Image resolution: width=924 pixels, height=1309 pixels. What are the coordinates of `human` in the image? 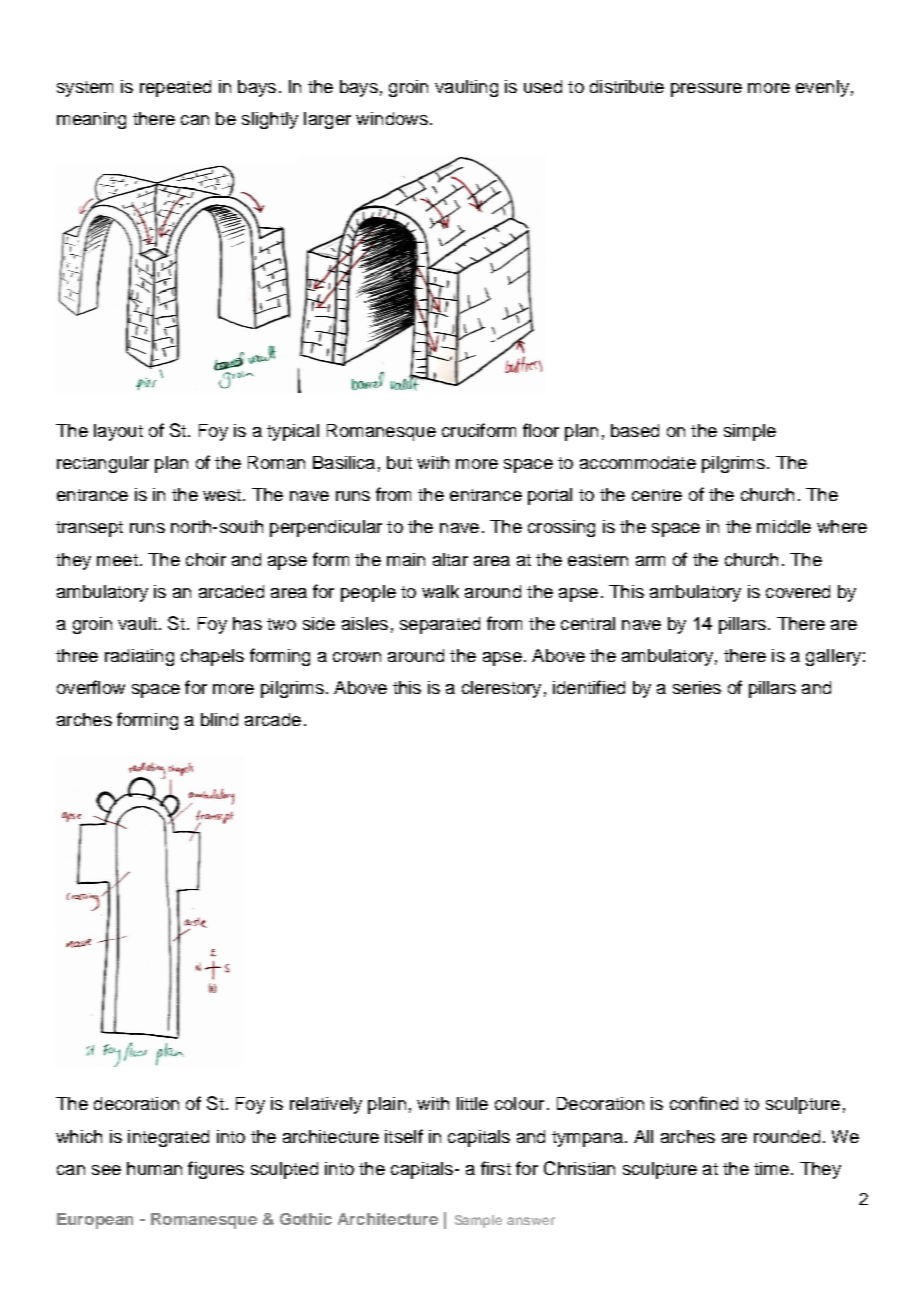 It's located at (154, 1168).
